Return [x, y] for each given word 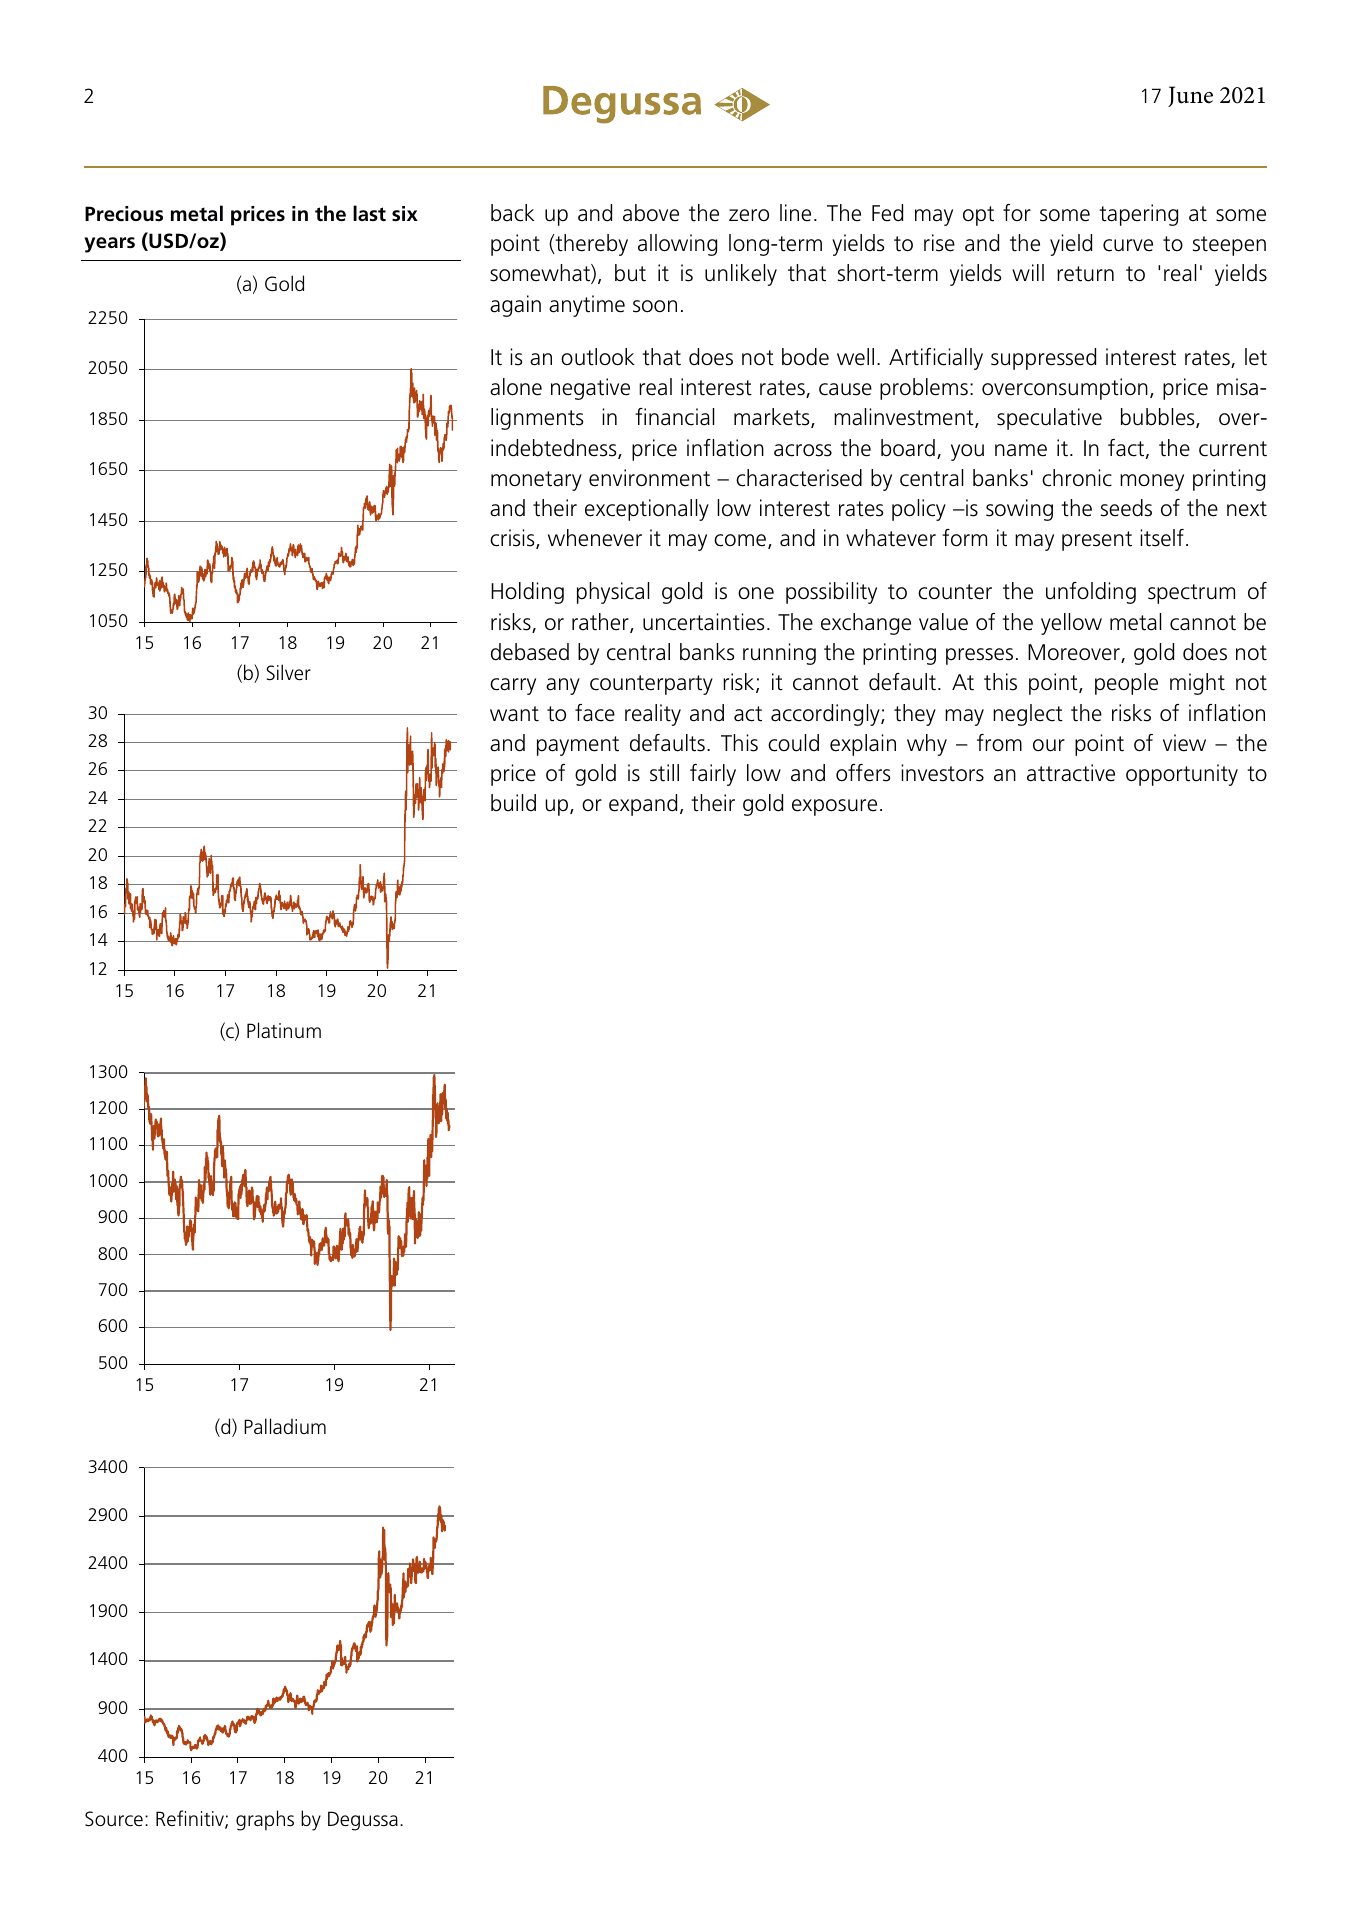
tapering [1138, 215]
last [369, 213]
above [651, 213]
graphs [265, 1820]
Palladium [285, 1426]
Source [114, 1819]
